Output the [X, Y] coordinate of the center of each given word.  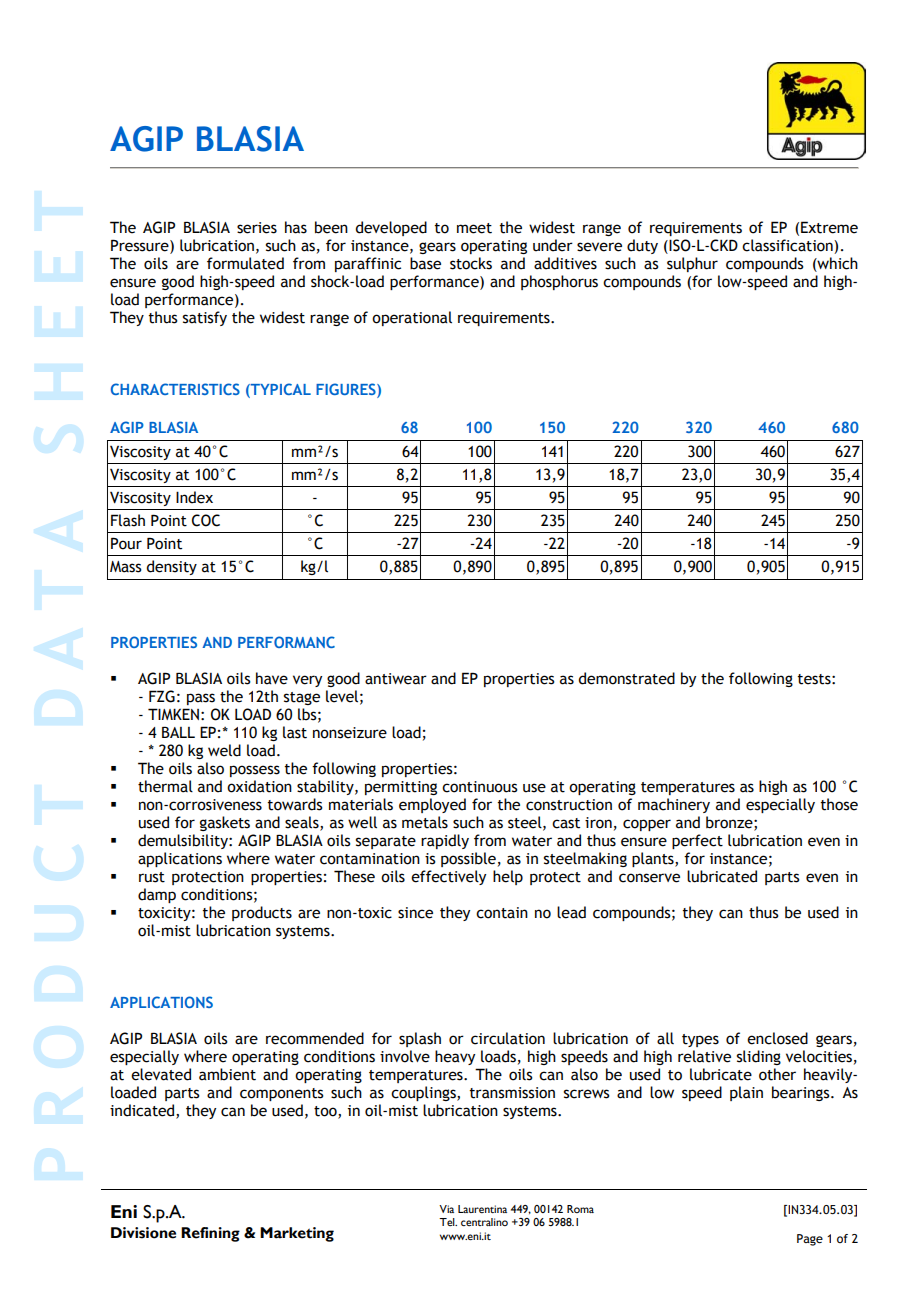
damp [157, 895]
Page [810, 1240]
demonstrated [626, 678]
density [171, 567]
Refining [210, 1234]
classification [788, 245]
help [508, 877]
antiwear [396, 679]
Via [446, 1209]
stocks [471, 263]
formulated [245, 263]
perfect [697, 841]
